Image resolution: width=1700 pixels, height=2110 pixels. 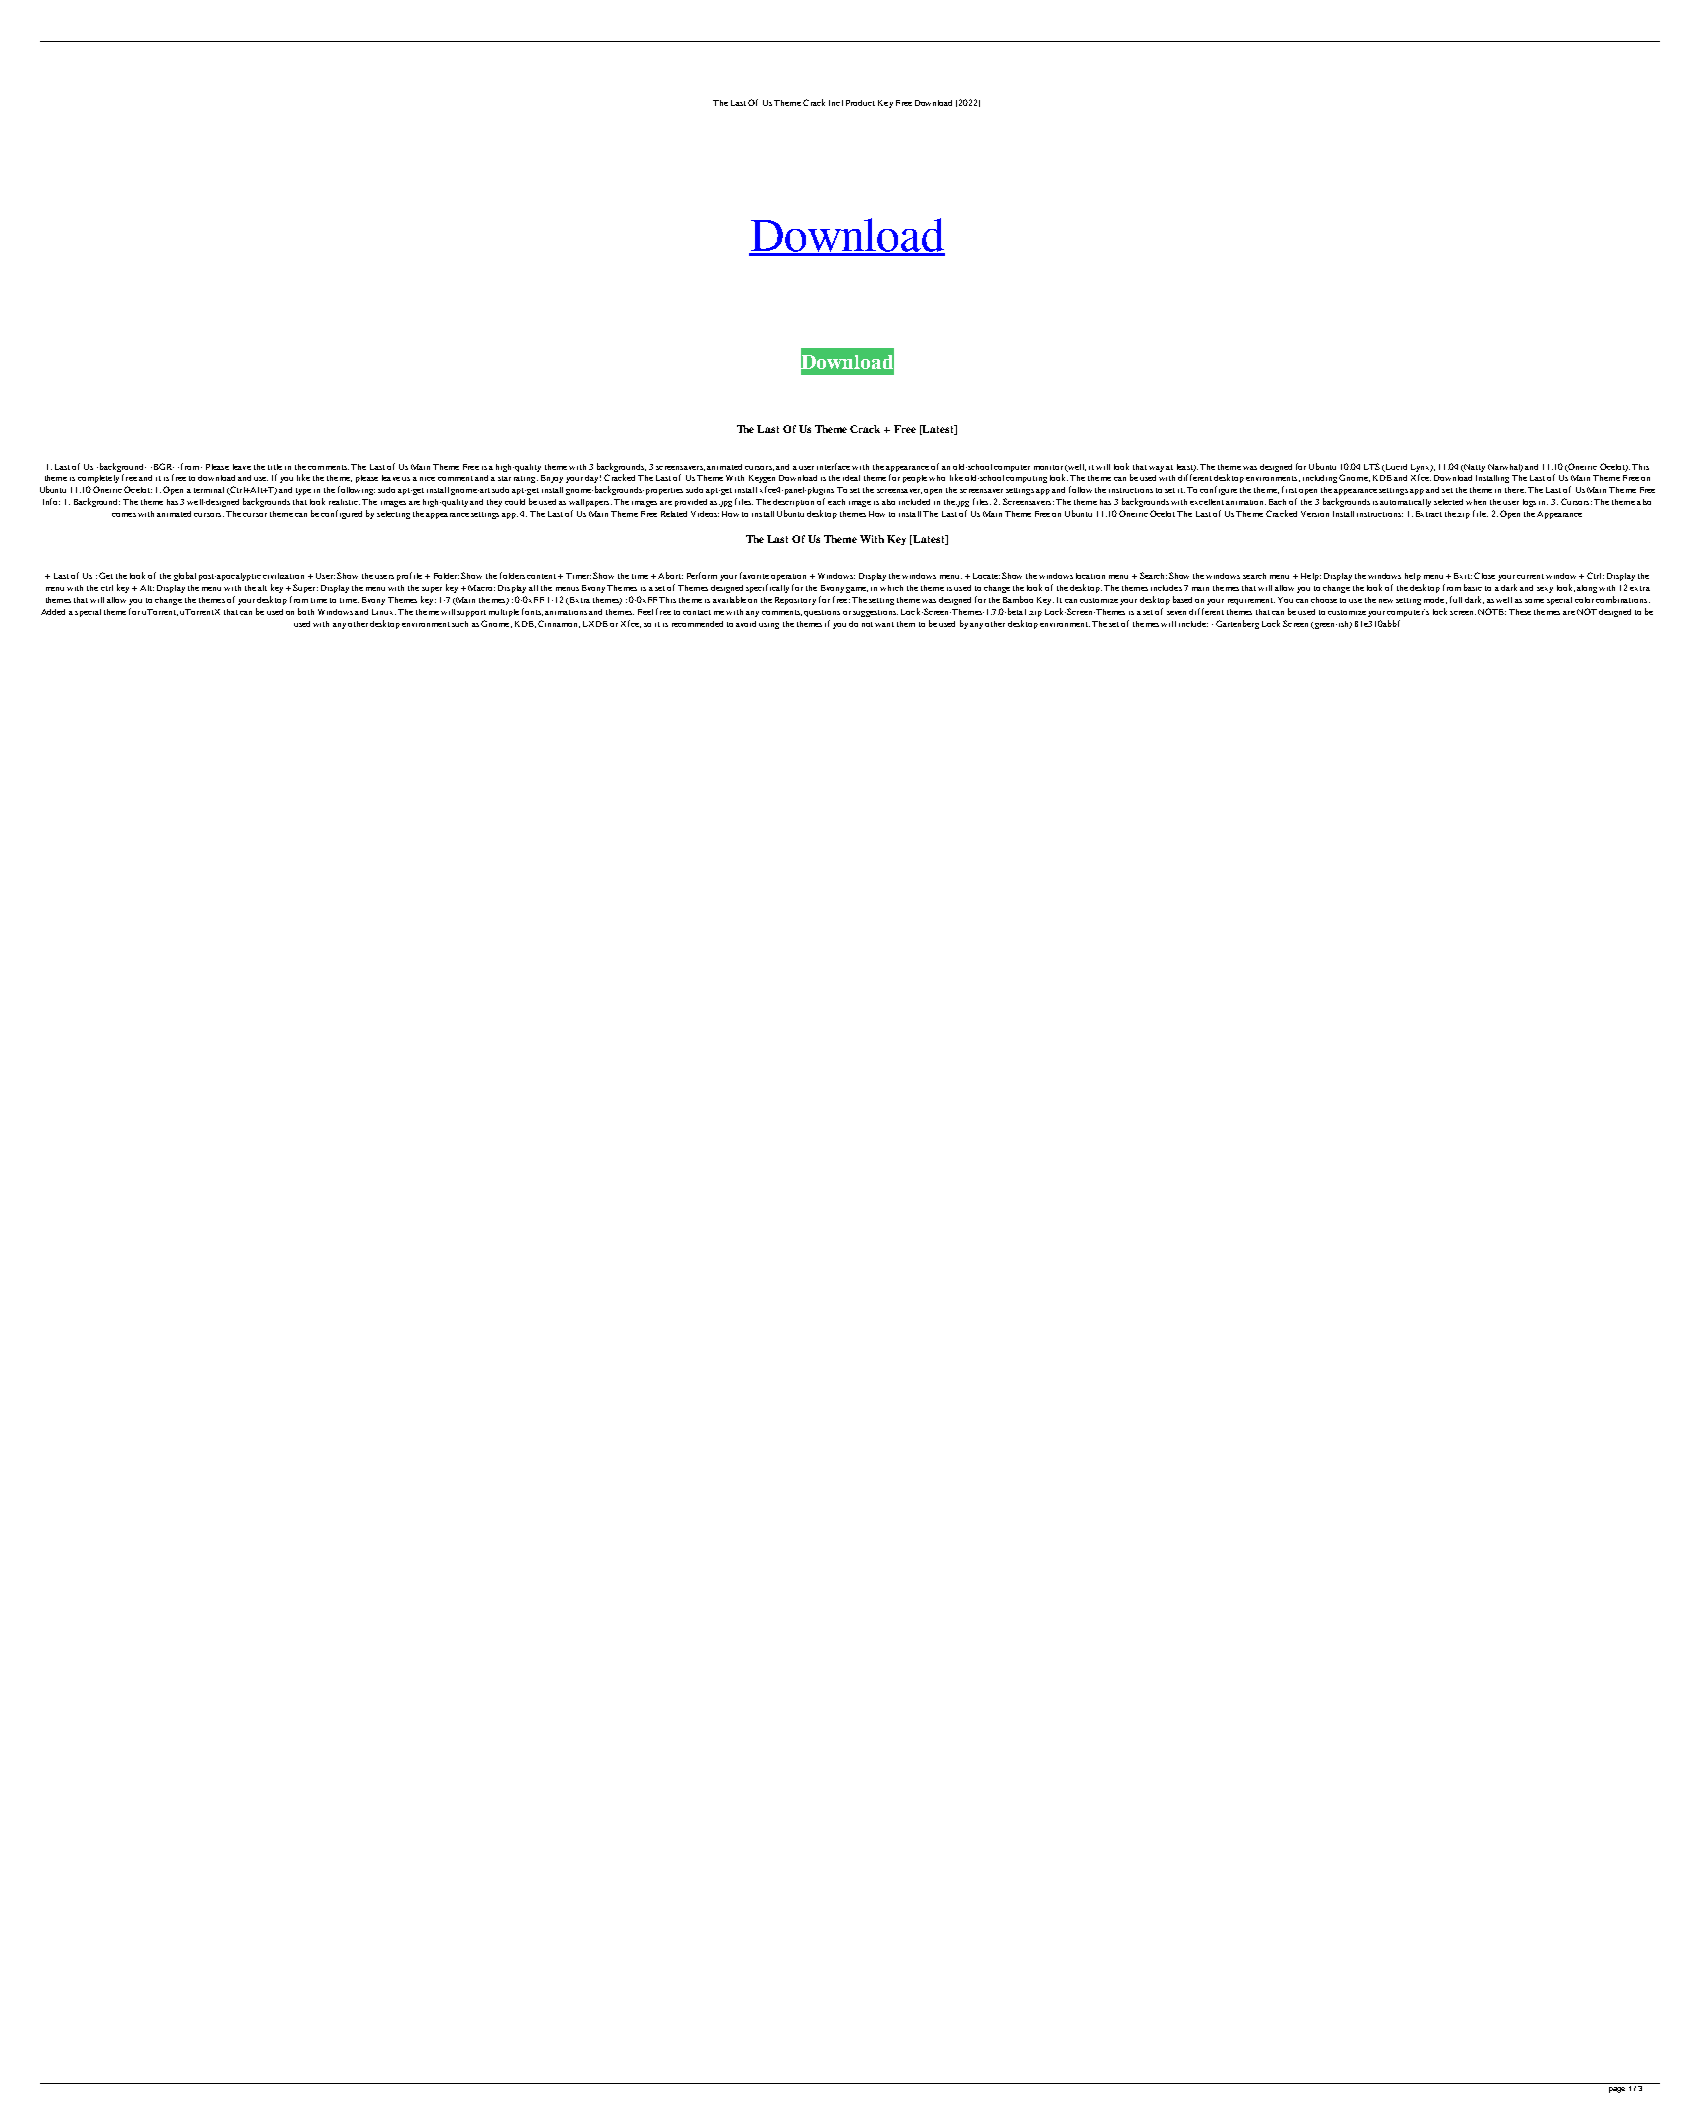 What do you see at coordinates (460, 624) in the screenshot?
I see `such` at bounding box center [460, 624].
